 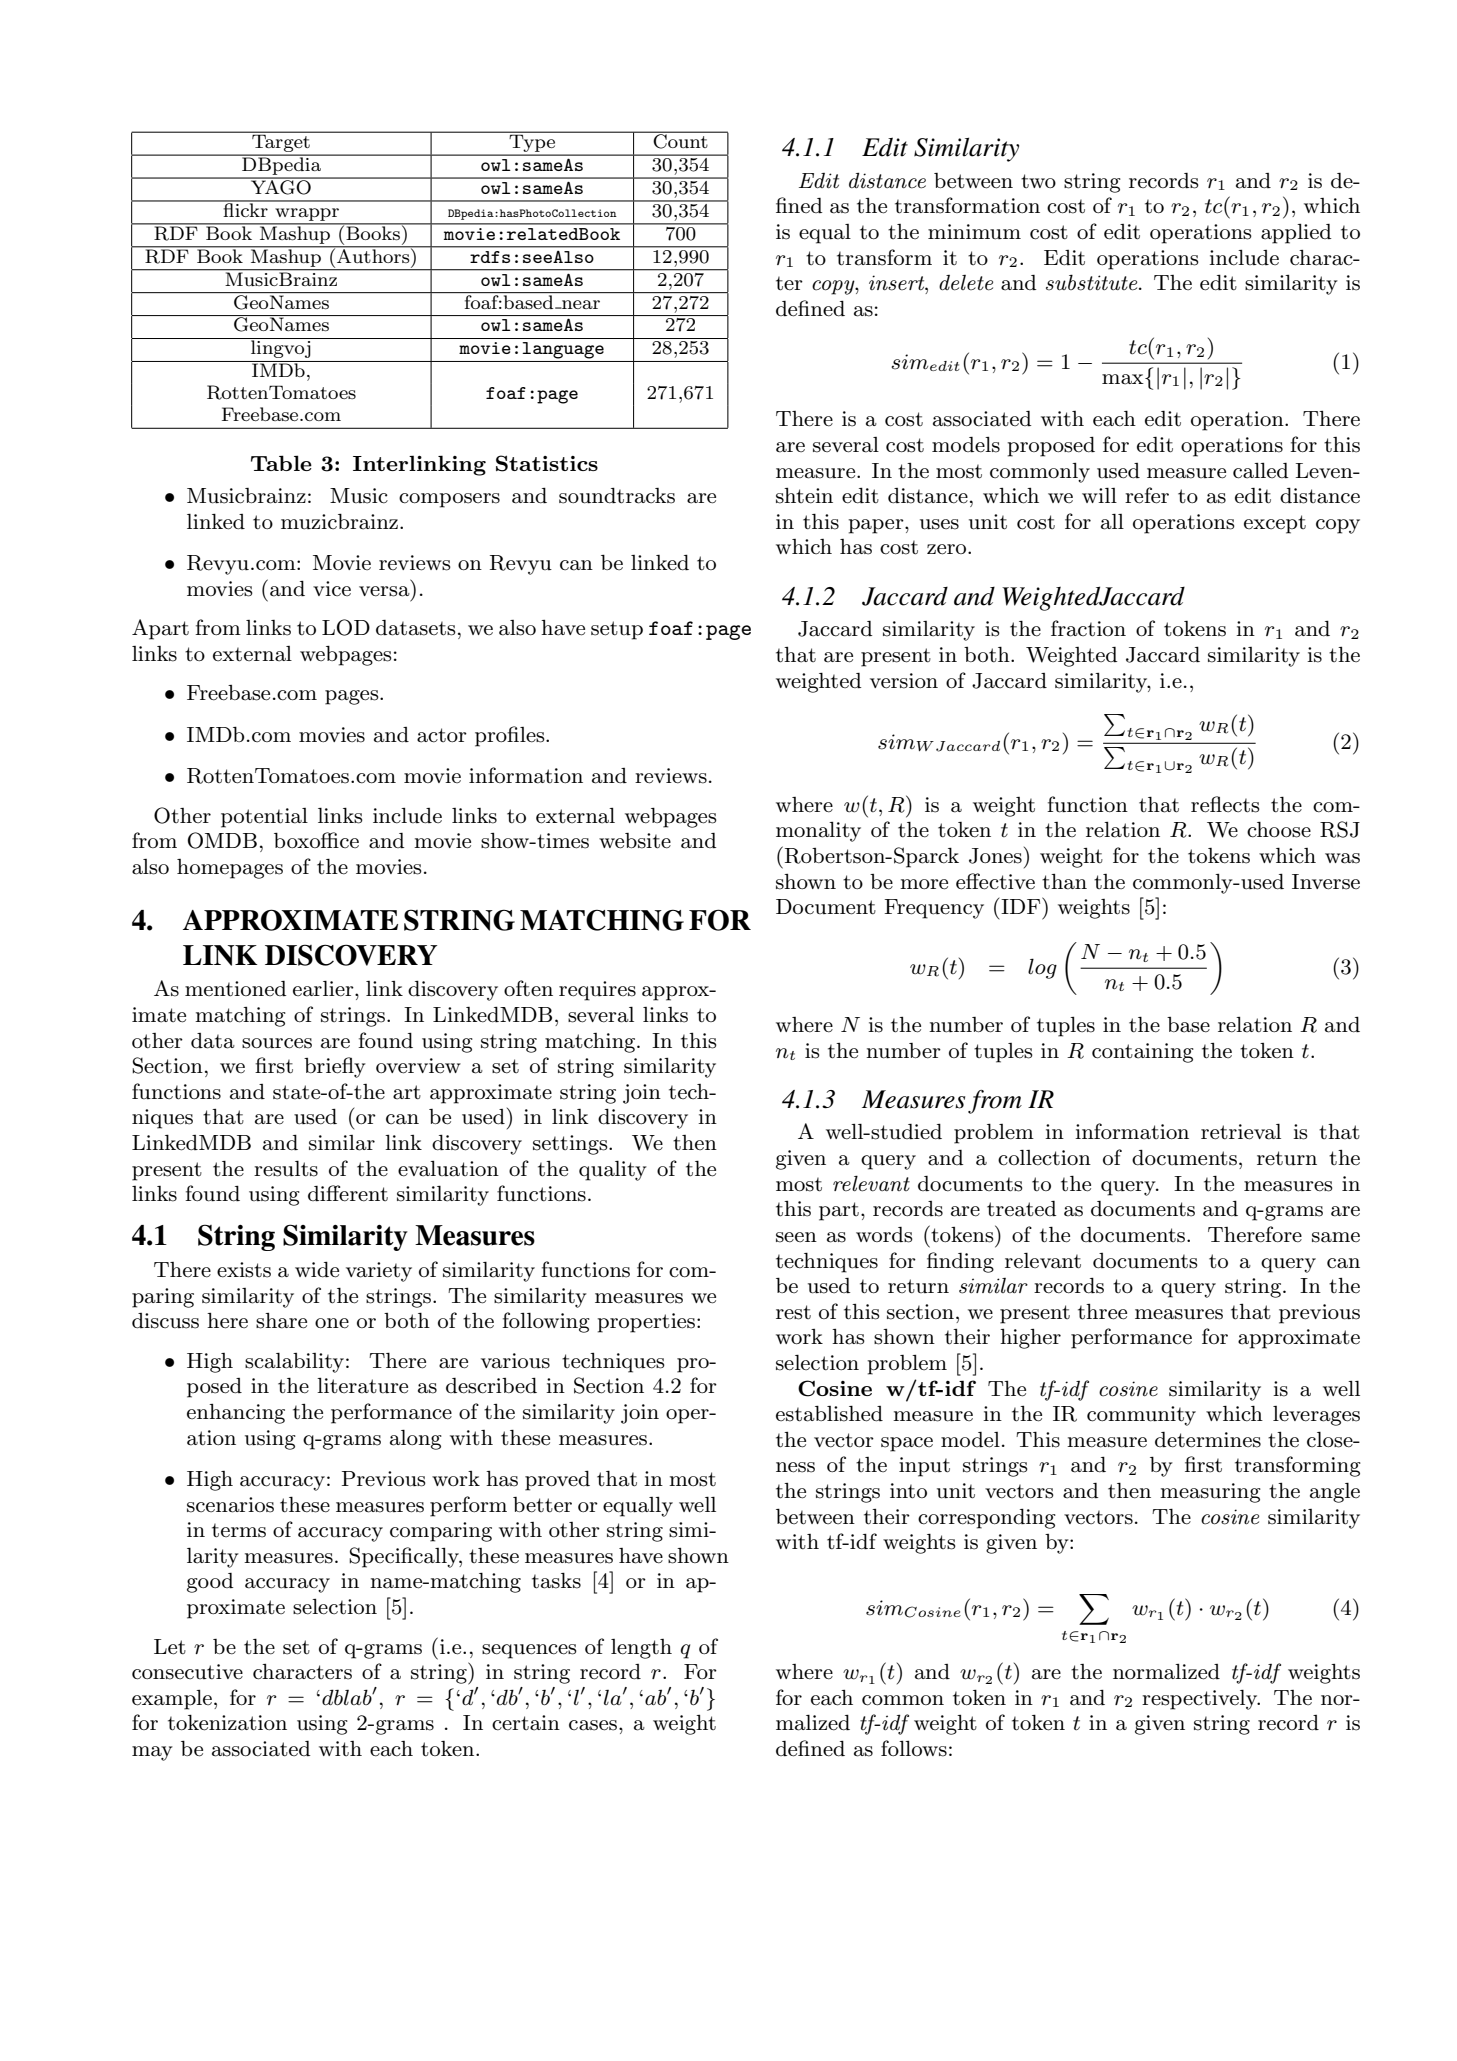 I want to click on consecutive, so click(x=187, y=1672).
